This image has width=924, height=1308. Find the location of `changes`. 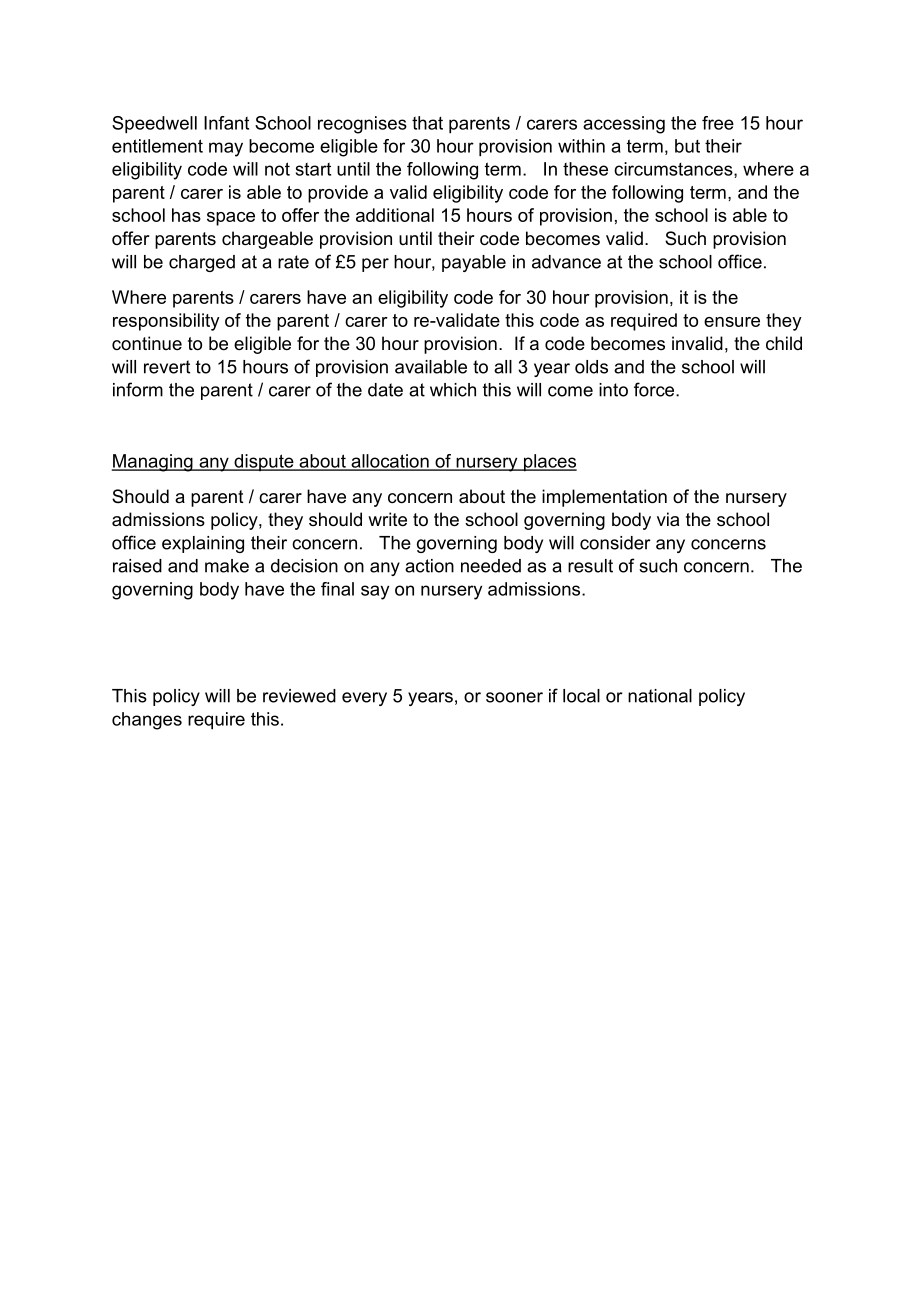

changes is located at coordinates (147, 721).
